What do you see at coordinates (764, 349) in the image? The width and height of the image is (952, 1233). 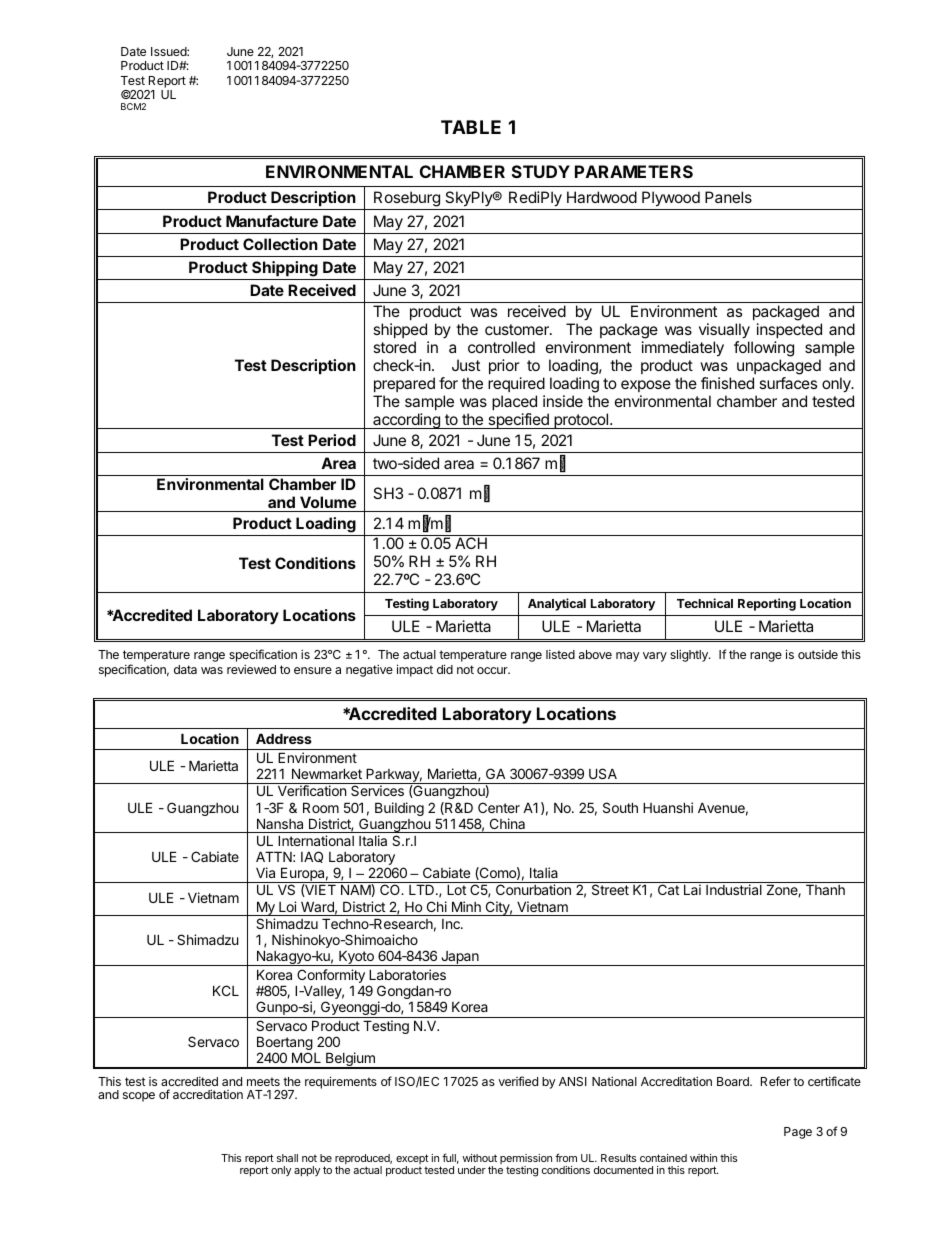 I see `following` at bounding box center [764, 349].
